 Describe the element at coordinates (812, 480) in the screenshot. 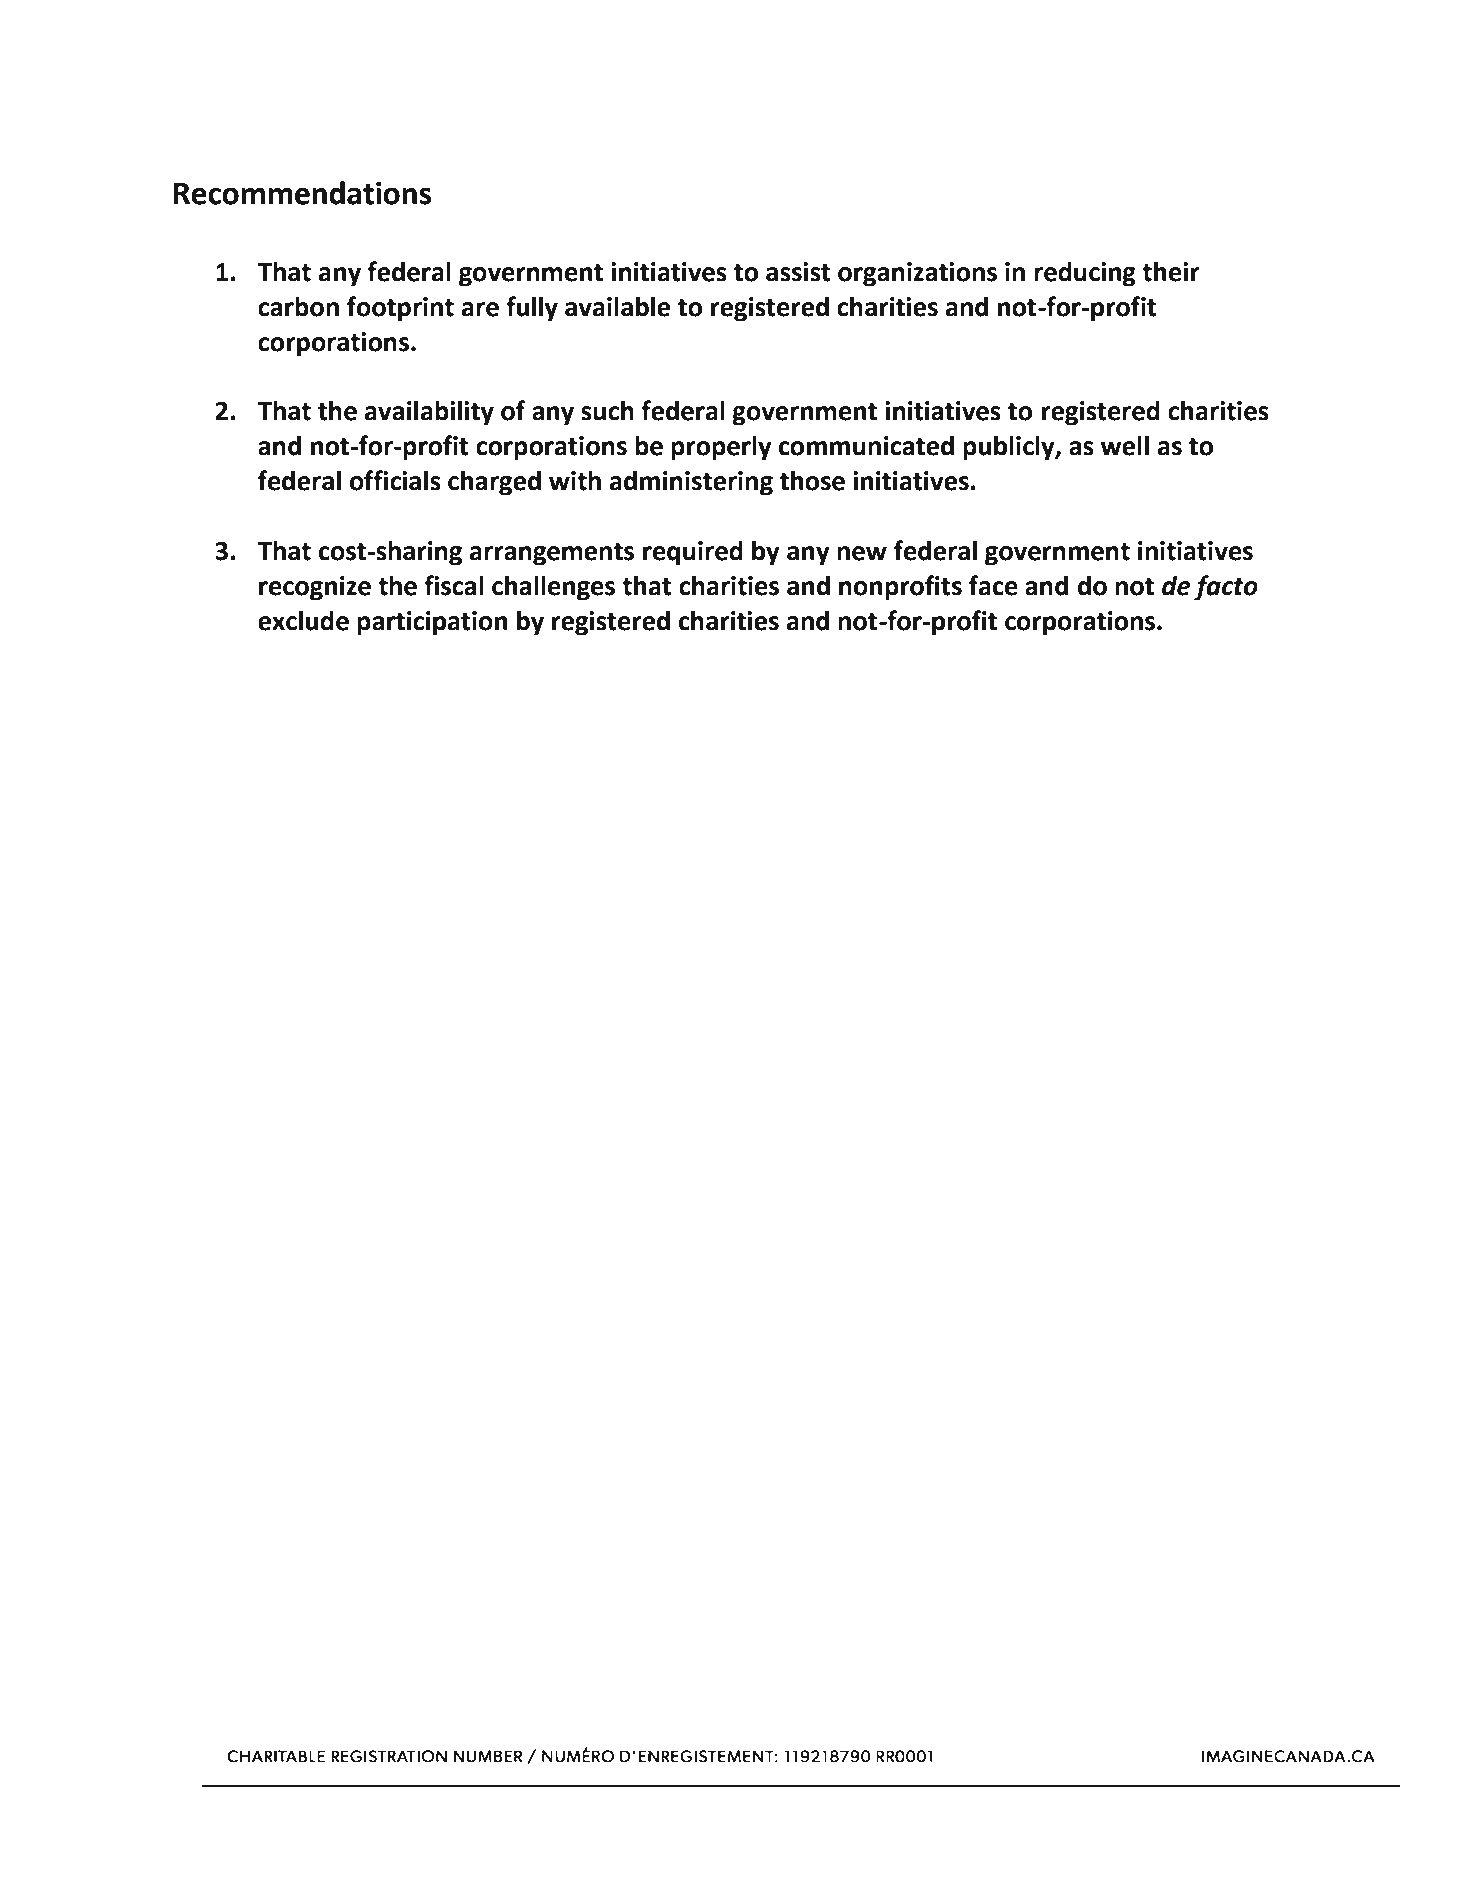

I see `those` at that location.
